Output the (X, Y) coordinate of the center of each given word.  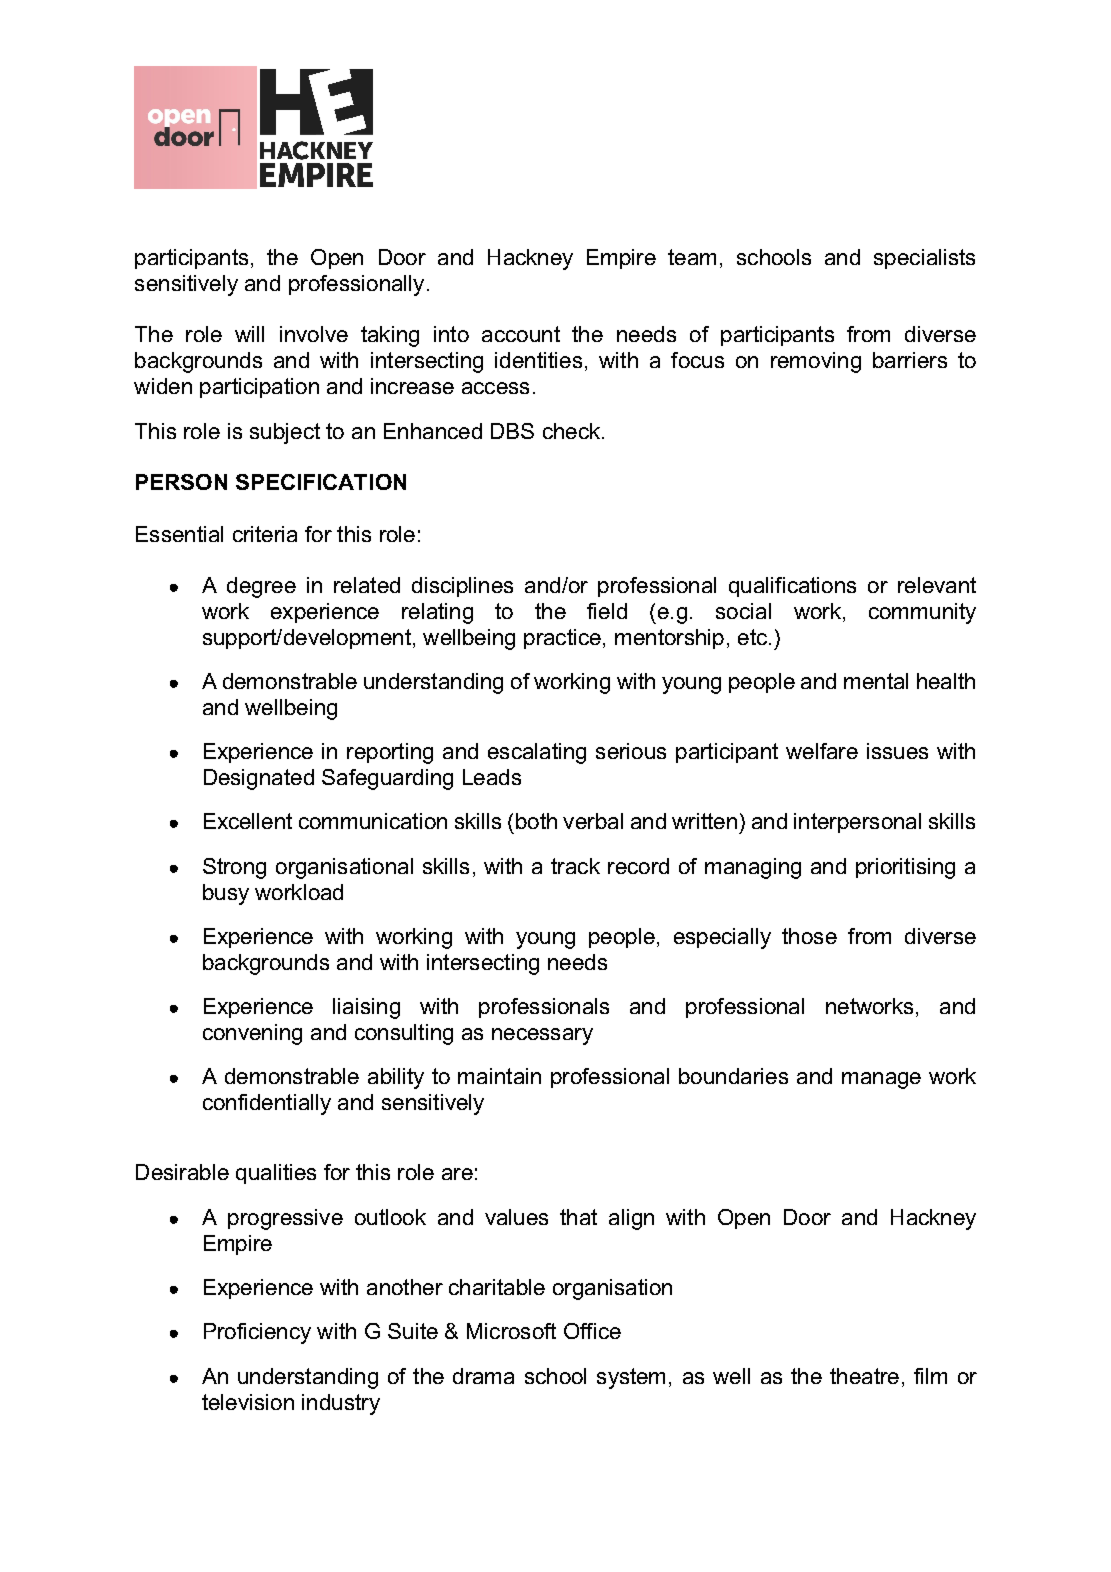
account (521, 334)
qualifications (792, 587)
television (248, 1402)
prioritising (905, 868)
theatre (864, 1376)
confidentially (267, 1104)
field (607, 611)
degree (261, 587)
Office (592, 1331)
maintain (499, 1076)
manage (881, 1080)
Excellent (248, 821)
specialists (924, 259)
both (536, 821)
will (249, 334)
